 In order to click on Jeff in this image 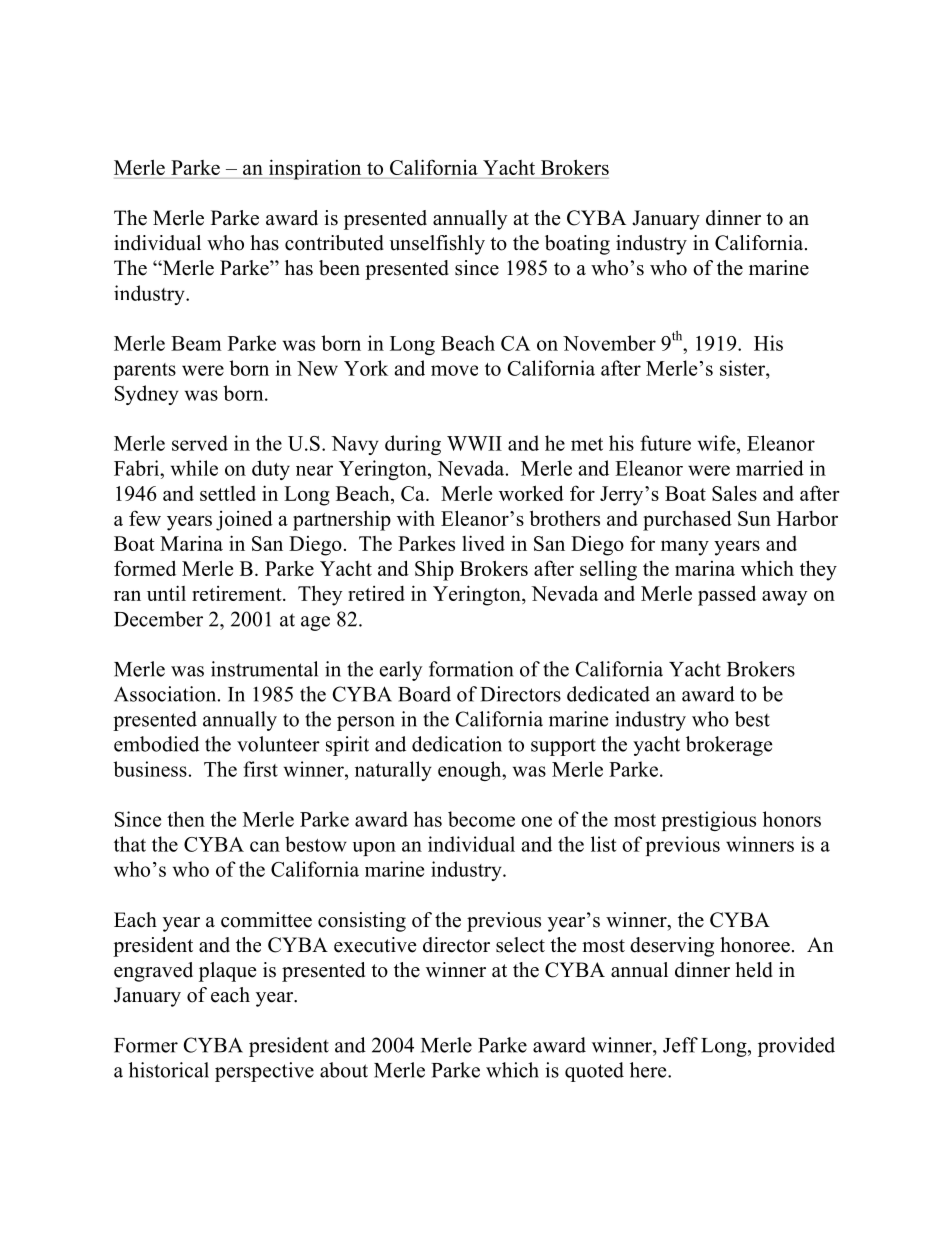, I will do `click(680, 1045)`.
